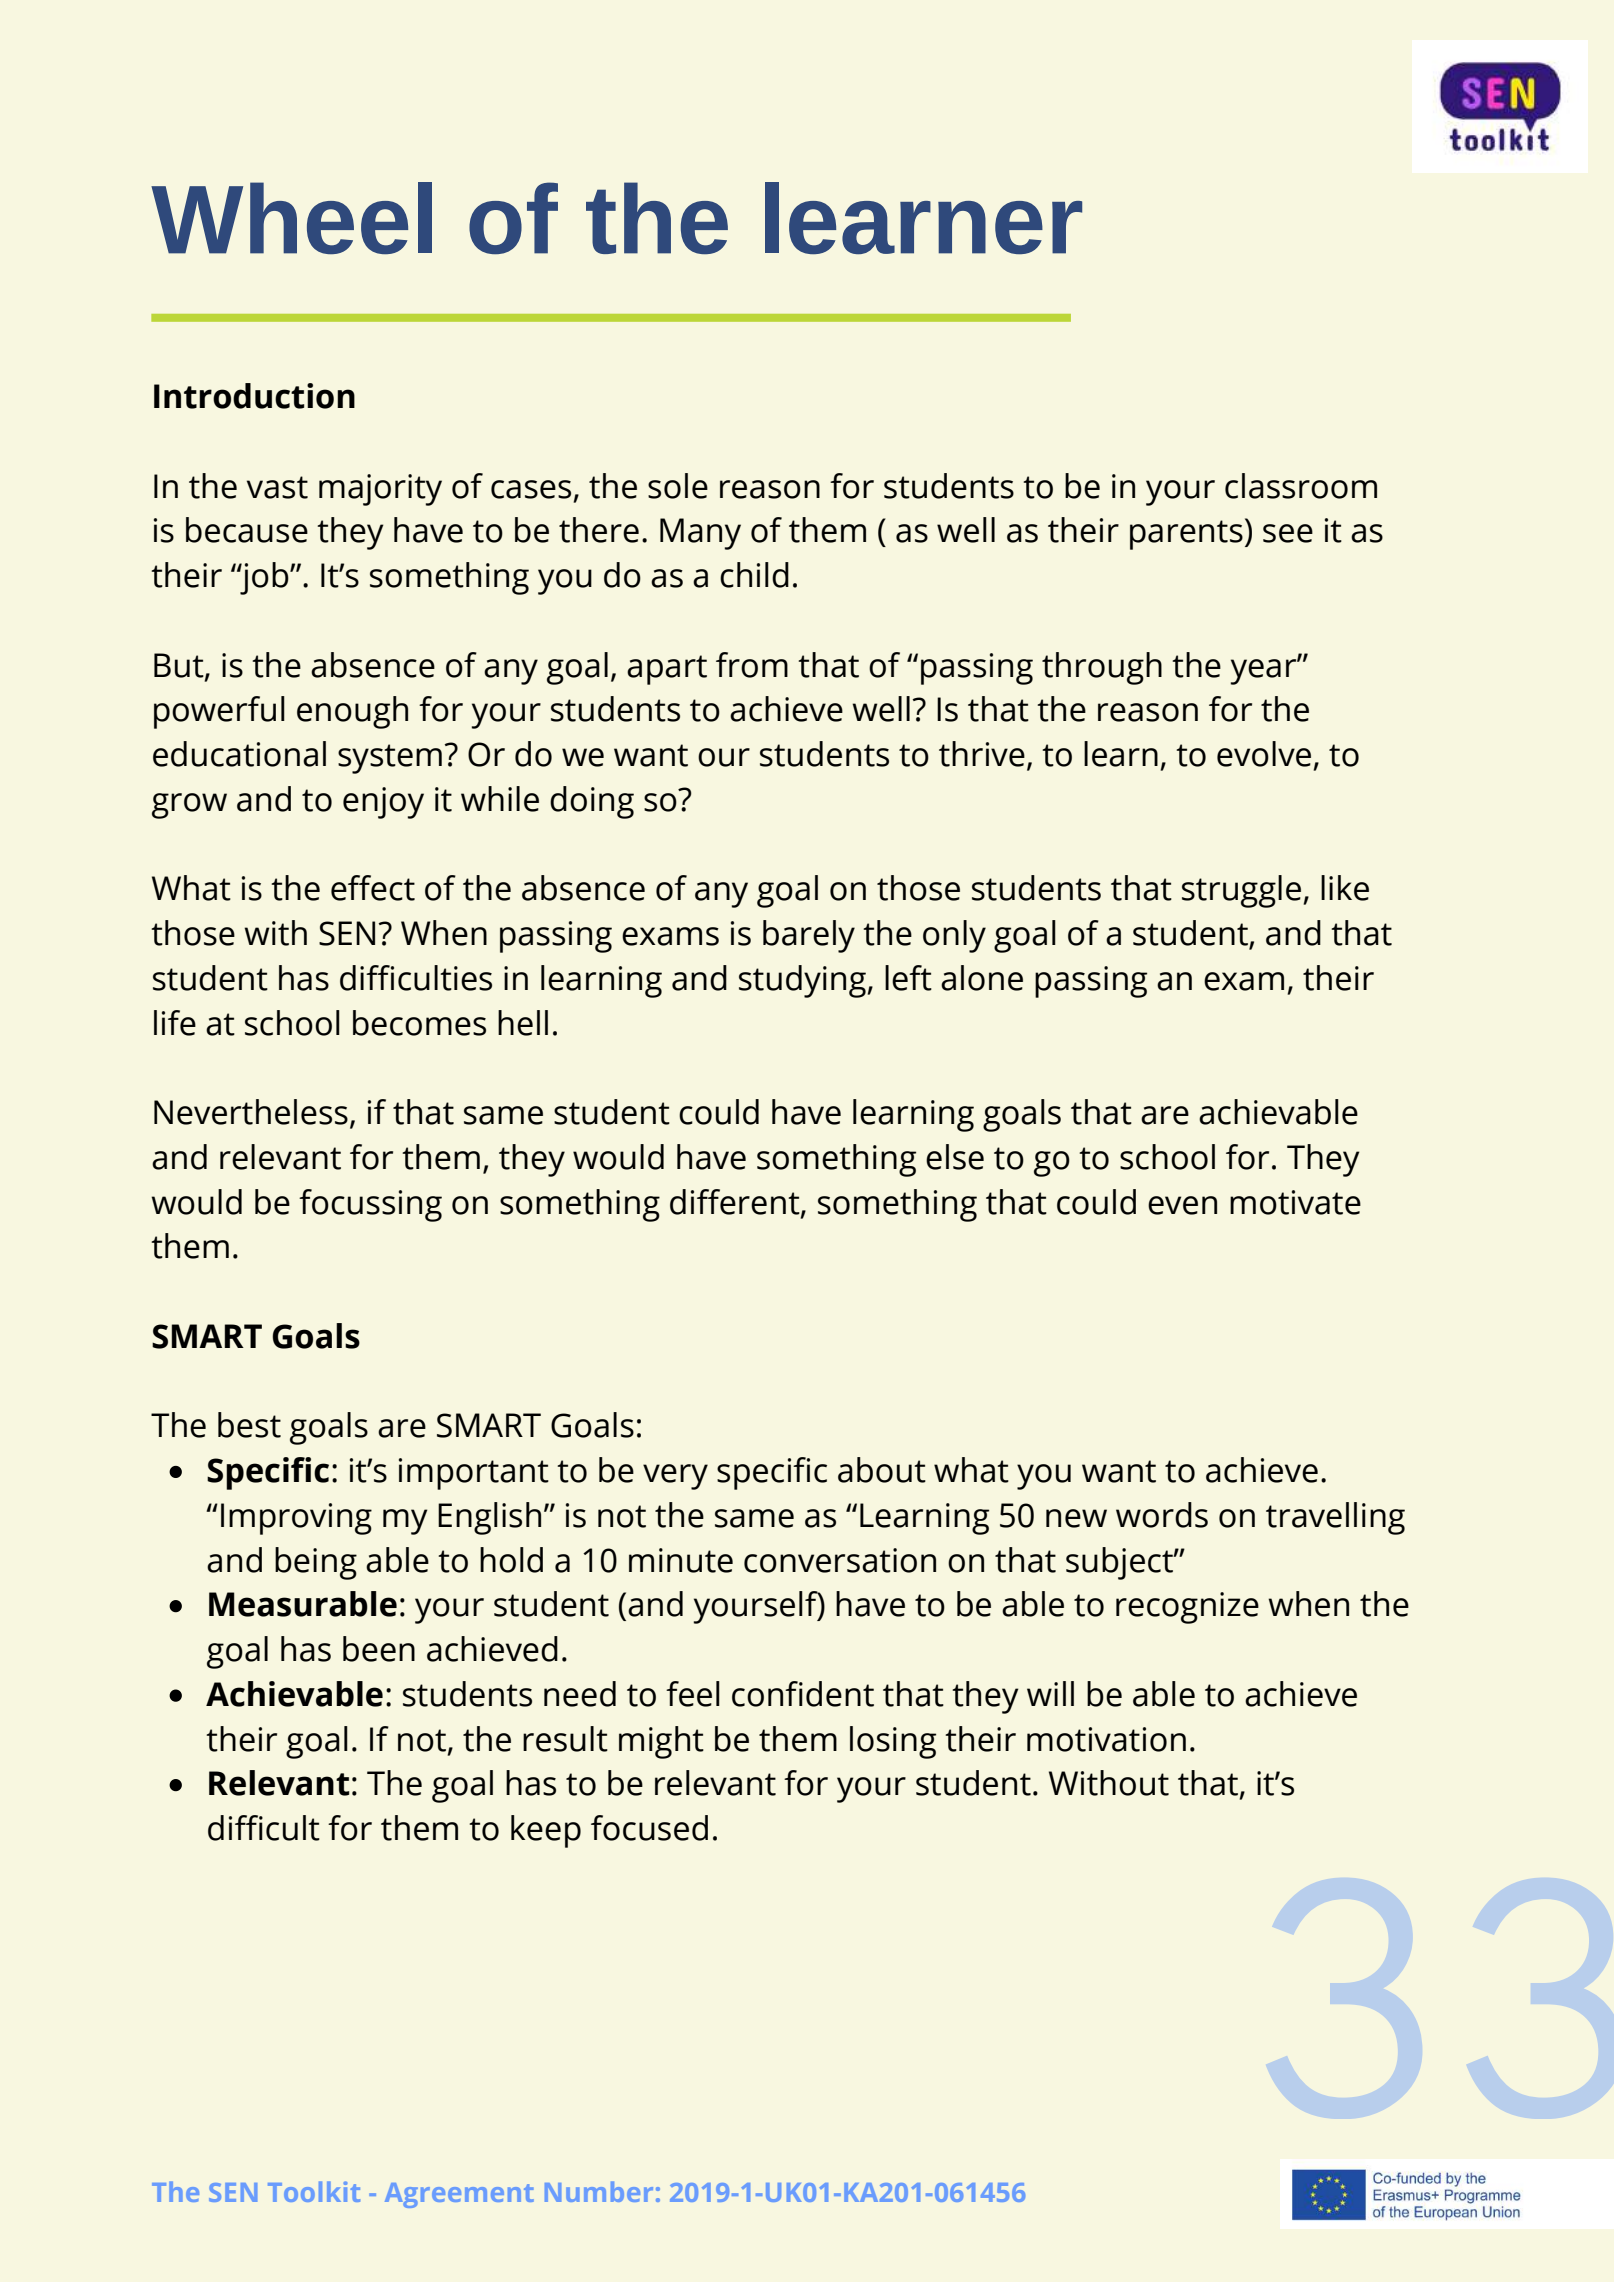 This screenshot has width=1614, height=2282. Describe the element at coordinates (291, 218) in the screenshot. I see `Wheel` at that location.
